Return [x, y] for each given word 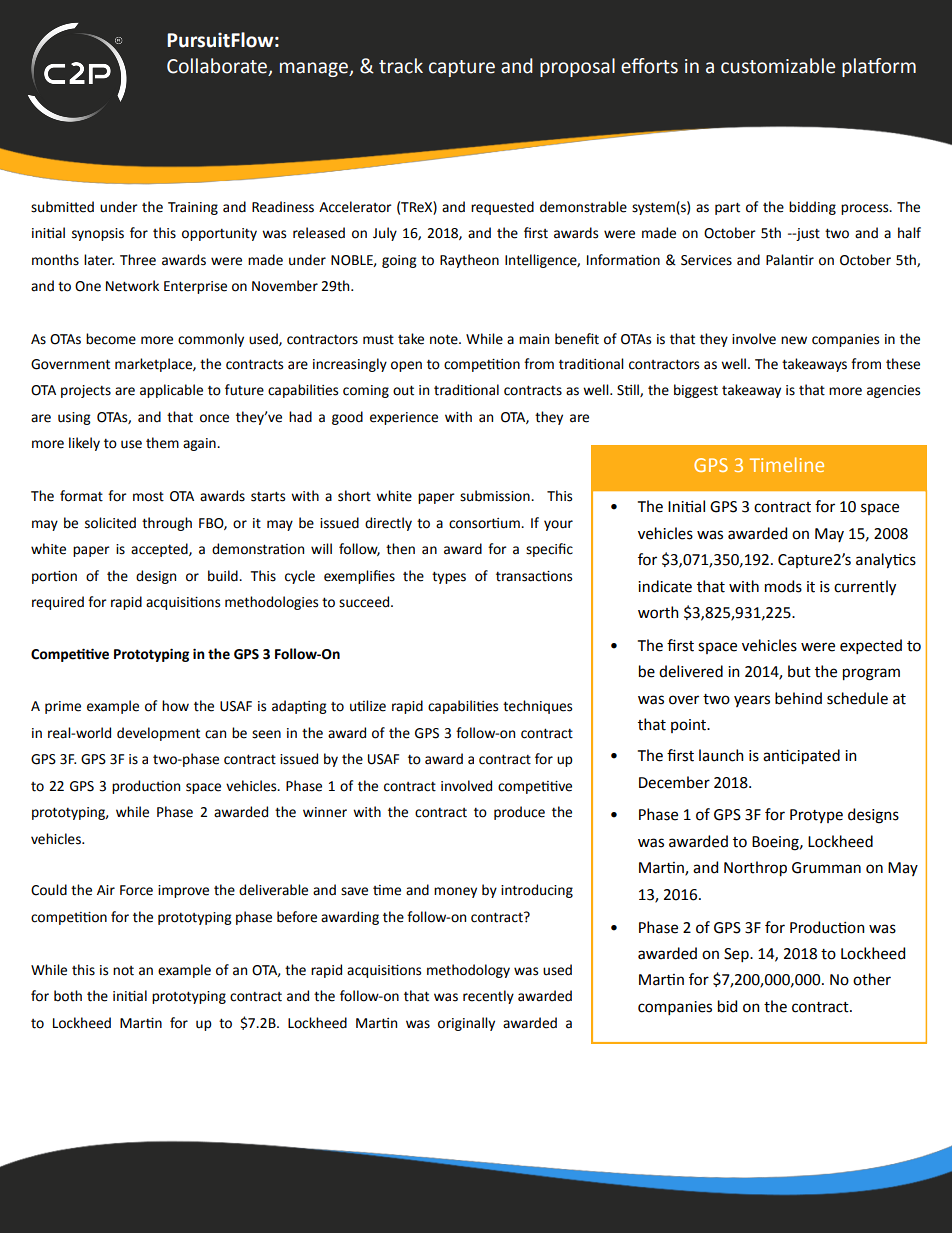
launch [721, 755]
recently [488, 997]
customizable [778, 66]
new [794, 340]
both [68, 996]
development [158, 734]
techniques [537, 707]
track [401, 66]
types [449, 577]
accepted [160, 550]
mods [783, 586]
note [445, 339]
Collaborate [218, 67]
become [111, 339]
